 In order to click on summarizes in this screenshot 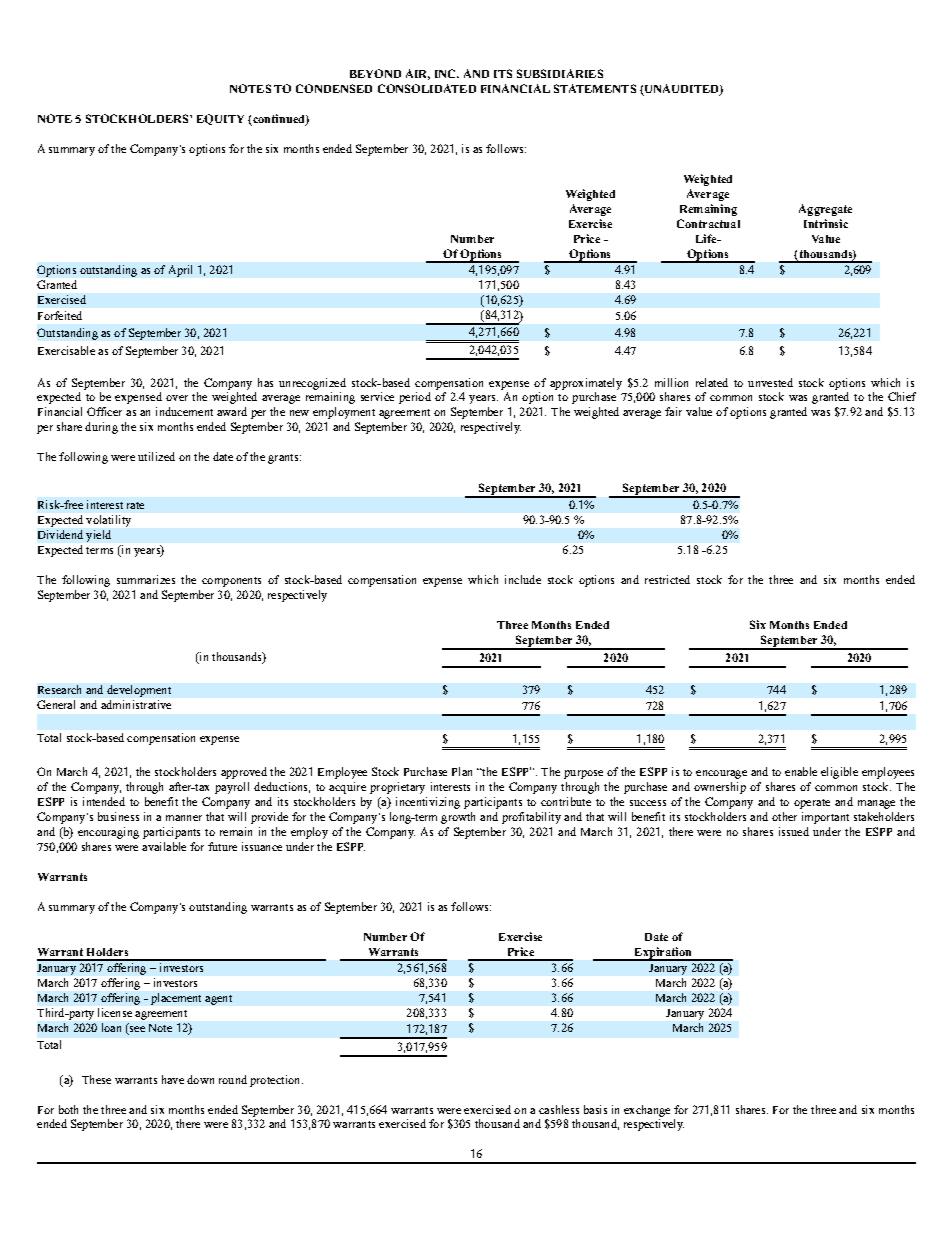, I will do `click(146, 579)`.
